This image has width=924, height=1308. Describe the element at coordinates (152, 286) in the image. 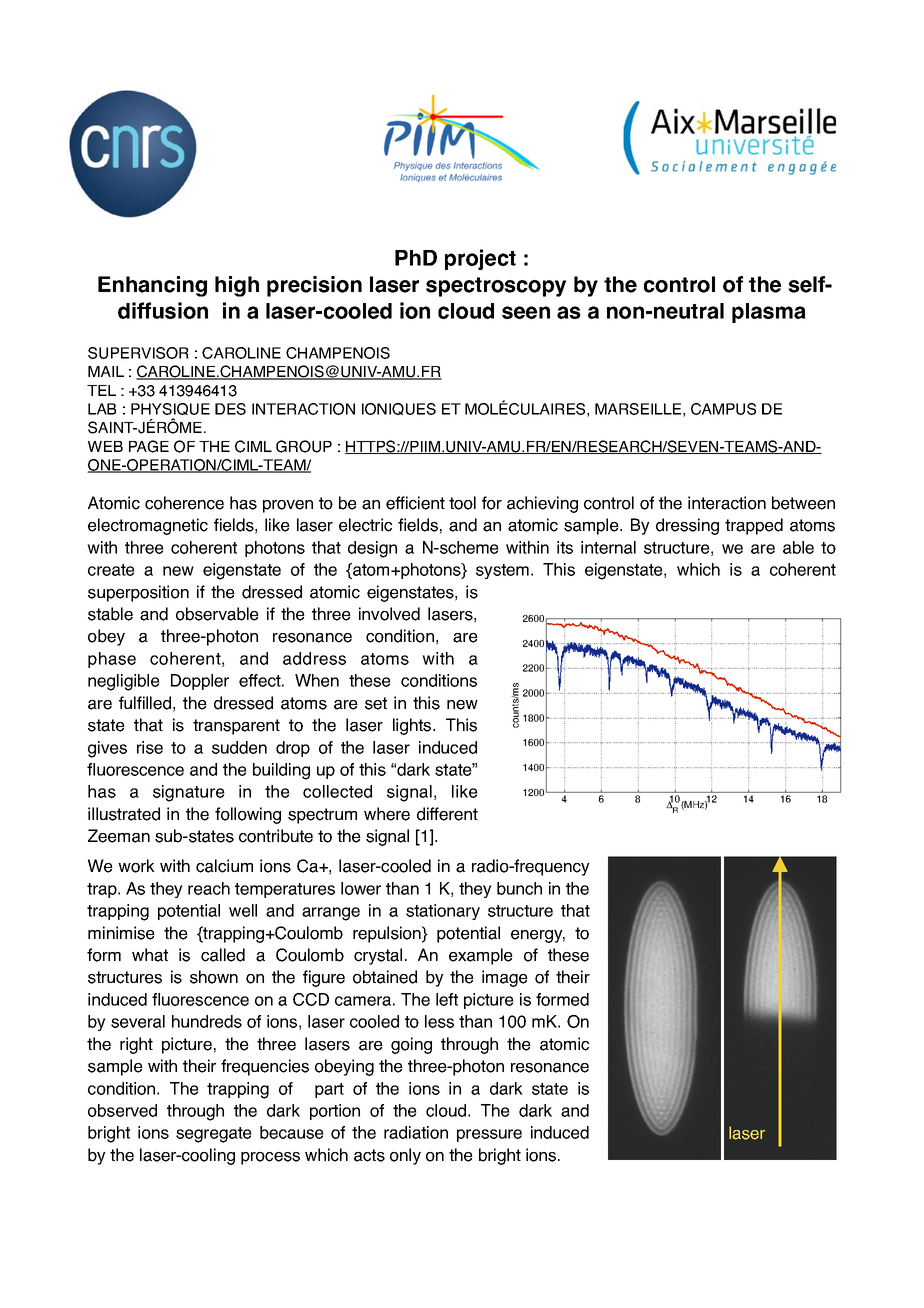

I see `Enhancing` at that location.
